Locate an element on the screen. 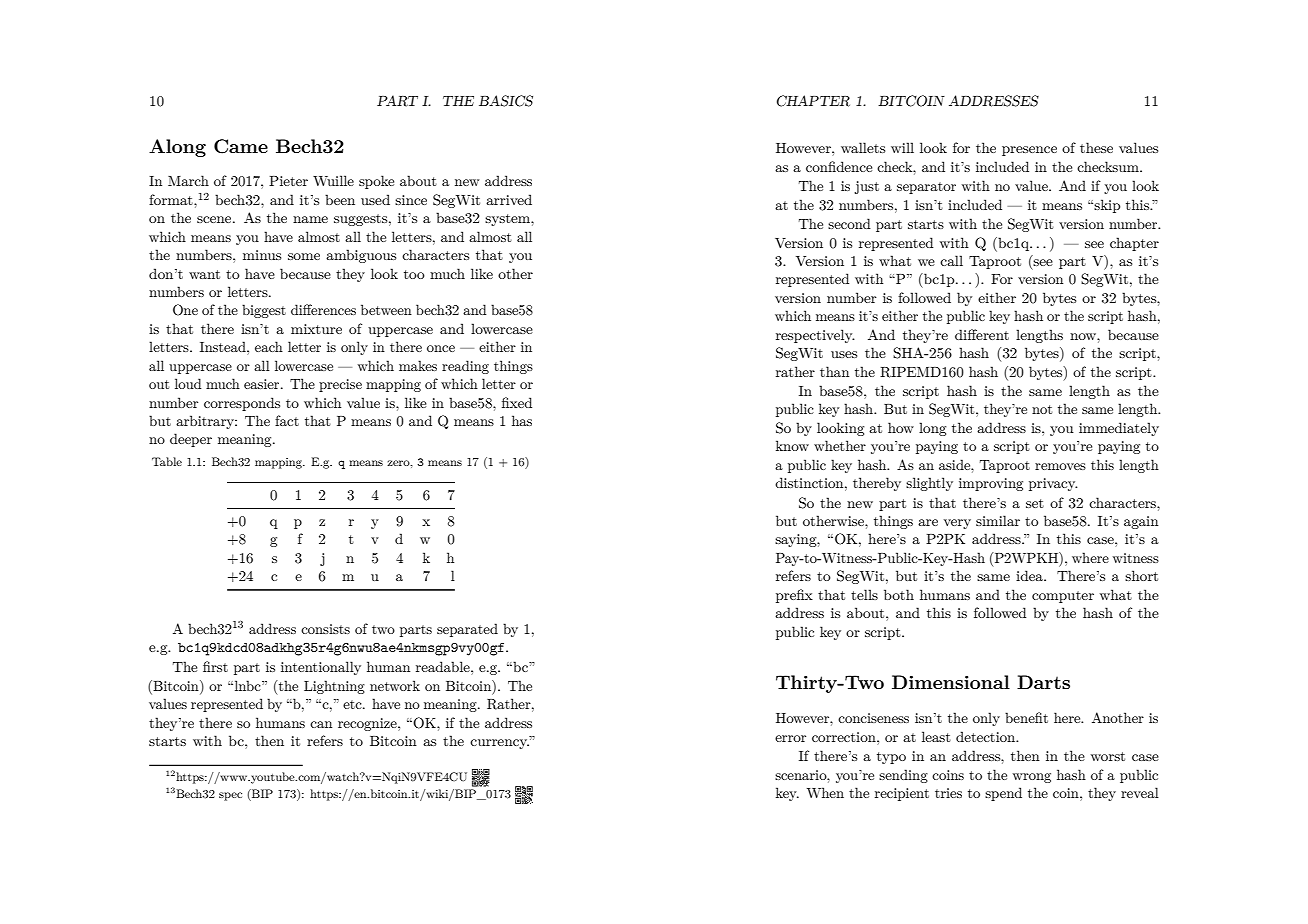  Came is located at coordinates (241, 146).
